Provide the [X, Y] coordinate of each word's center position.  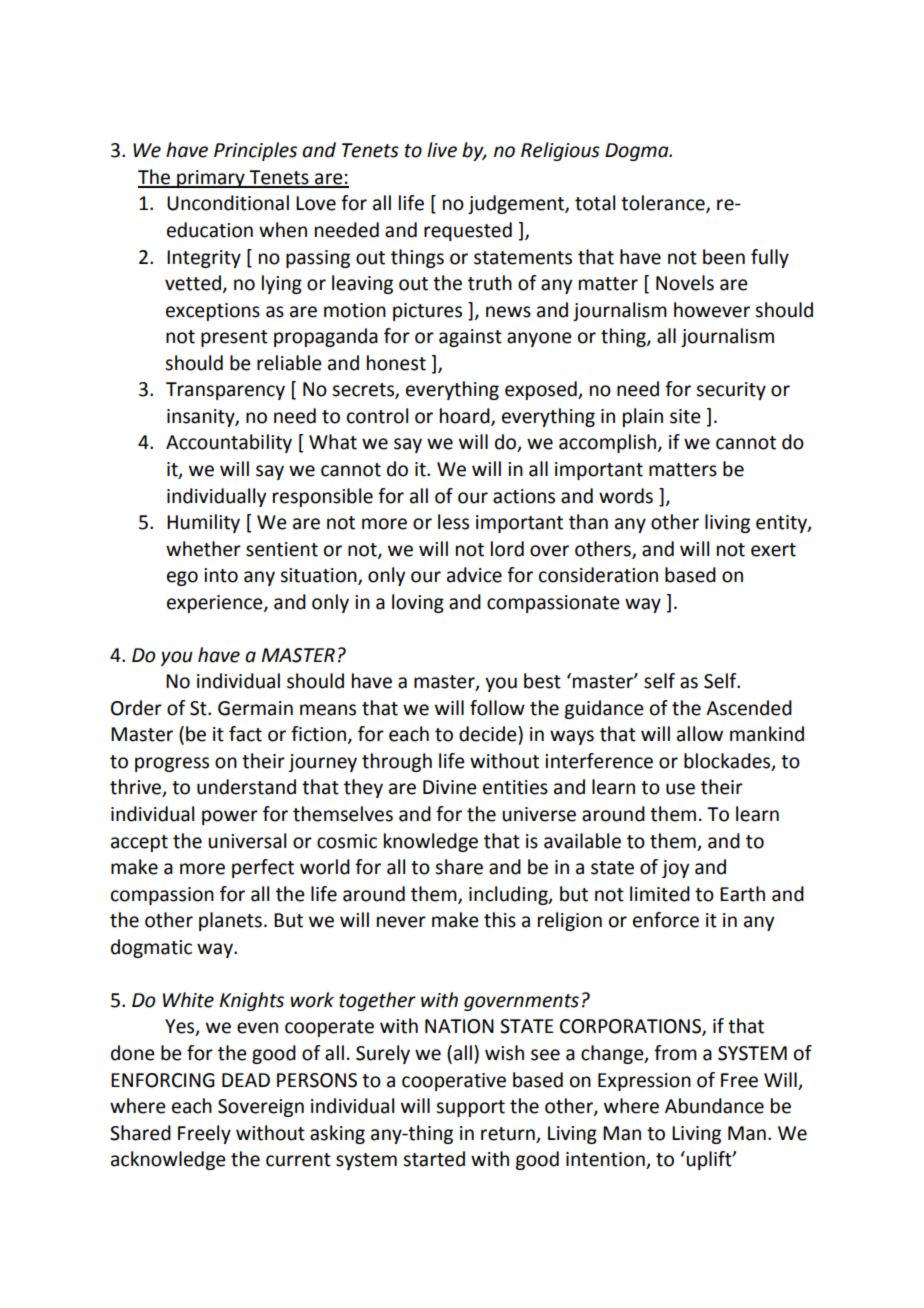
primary [211, 179]
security [731, 391]
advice [474, 575]
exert [773, 550]
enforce [666, 920]
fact [245, 734]
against [470, 338]
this [500, 920]
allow [700, 734]
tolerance [664, 204]
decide [489, 734]
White [188, 1000]
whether [203, 549]
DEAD [246, 1080]
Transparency [225, 391]
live [442, 150]
